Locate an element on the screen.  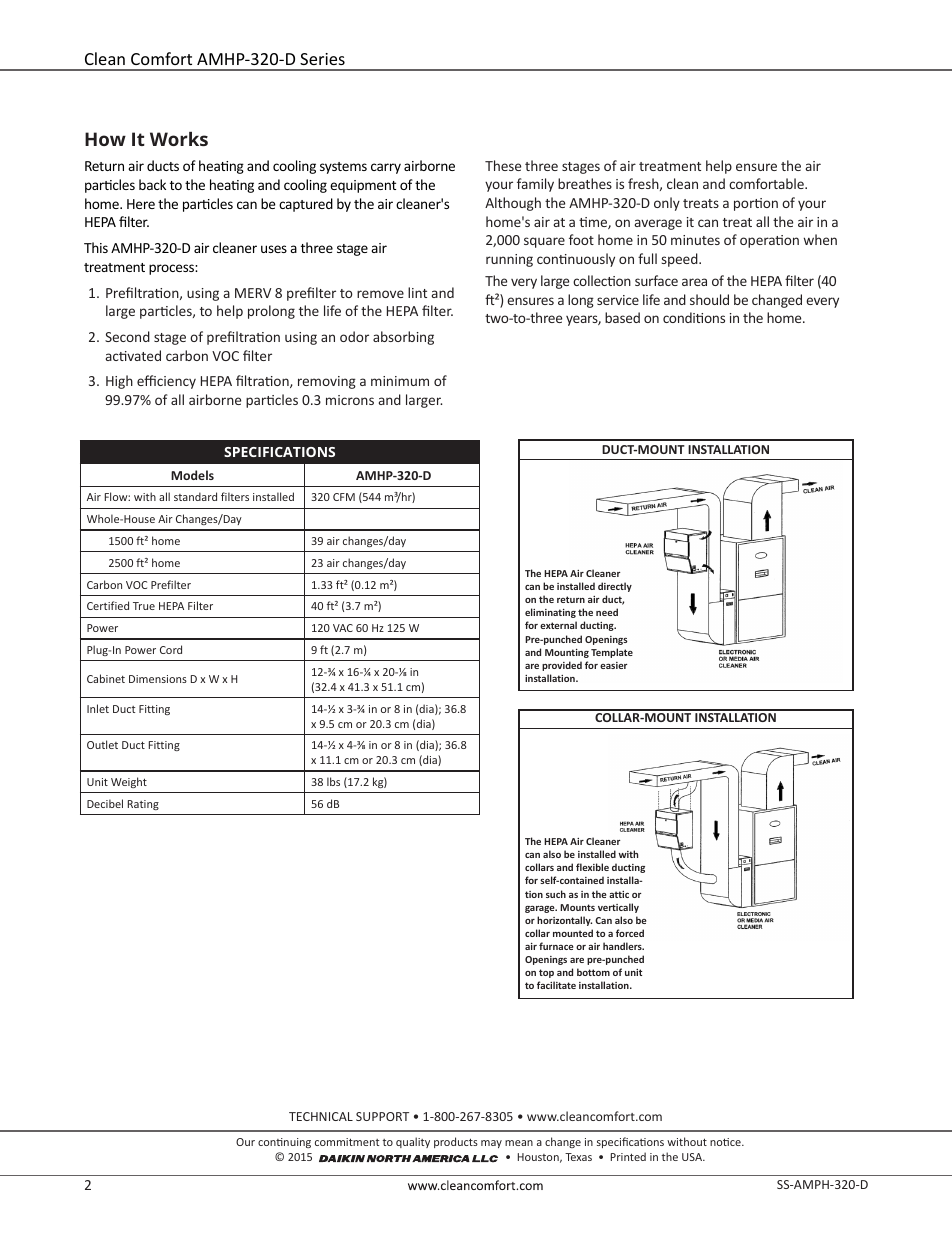
efficiency is located at coordinates (166, 382).
